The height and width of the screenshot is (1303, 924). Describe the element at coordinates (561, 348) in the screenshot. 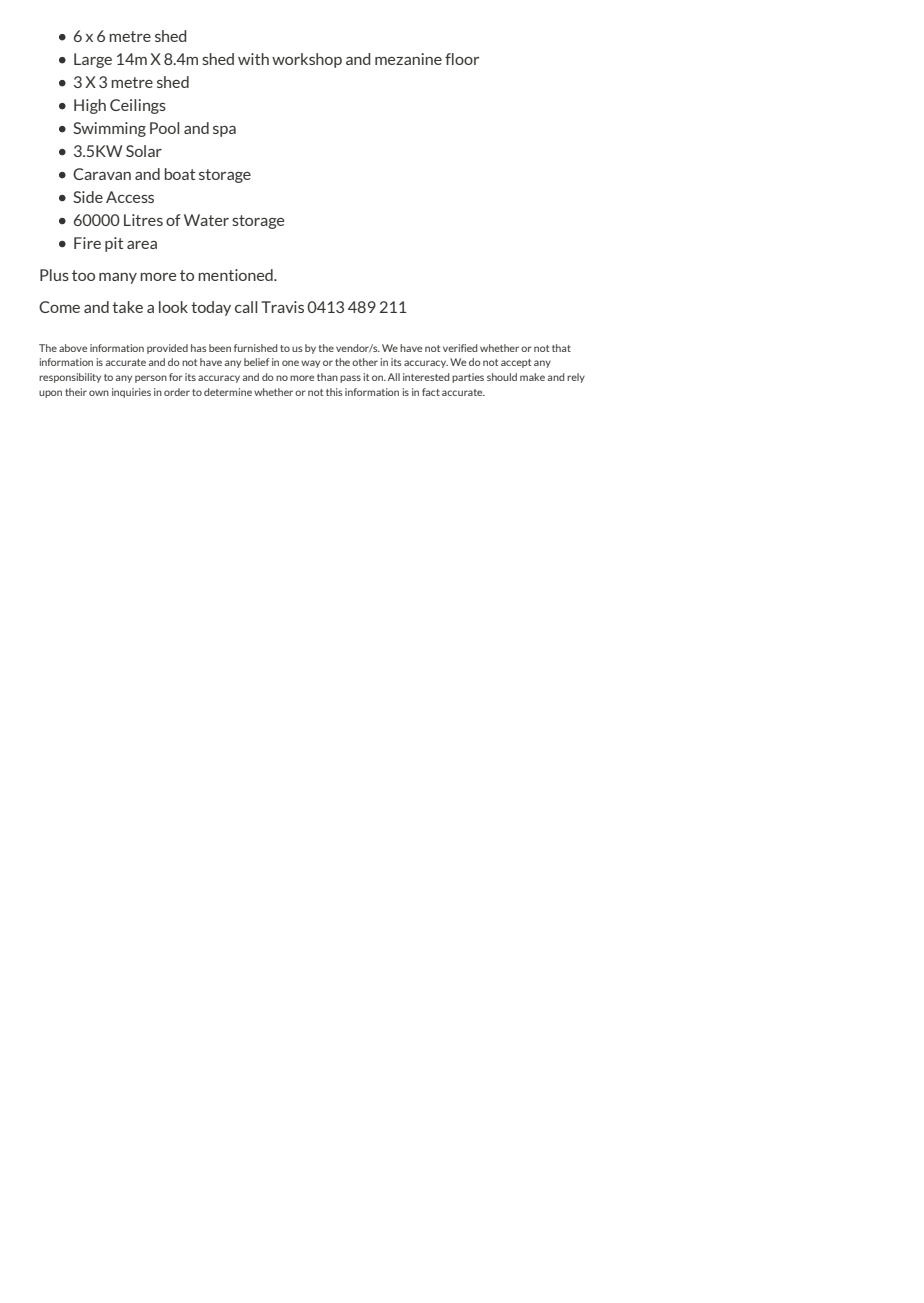

I see `that` at that location.
